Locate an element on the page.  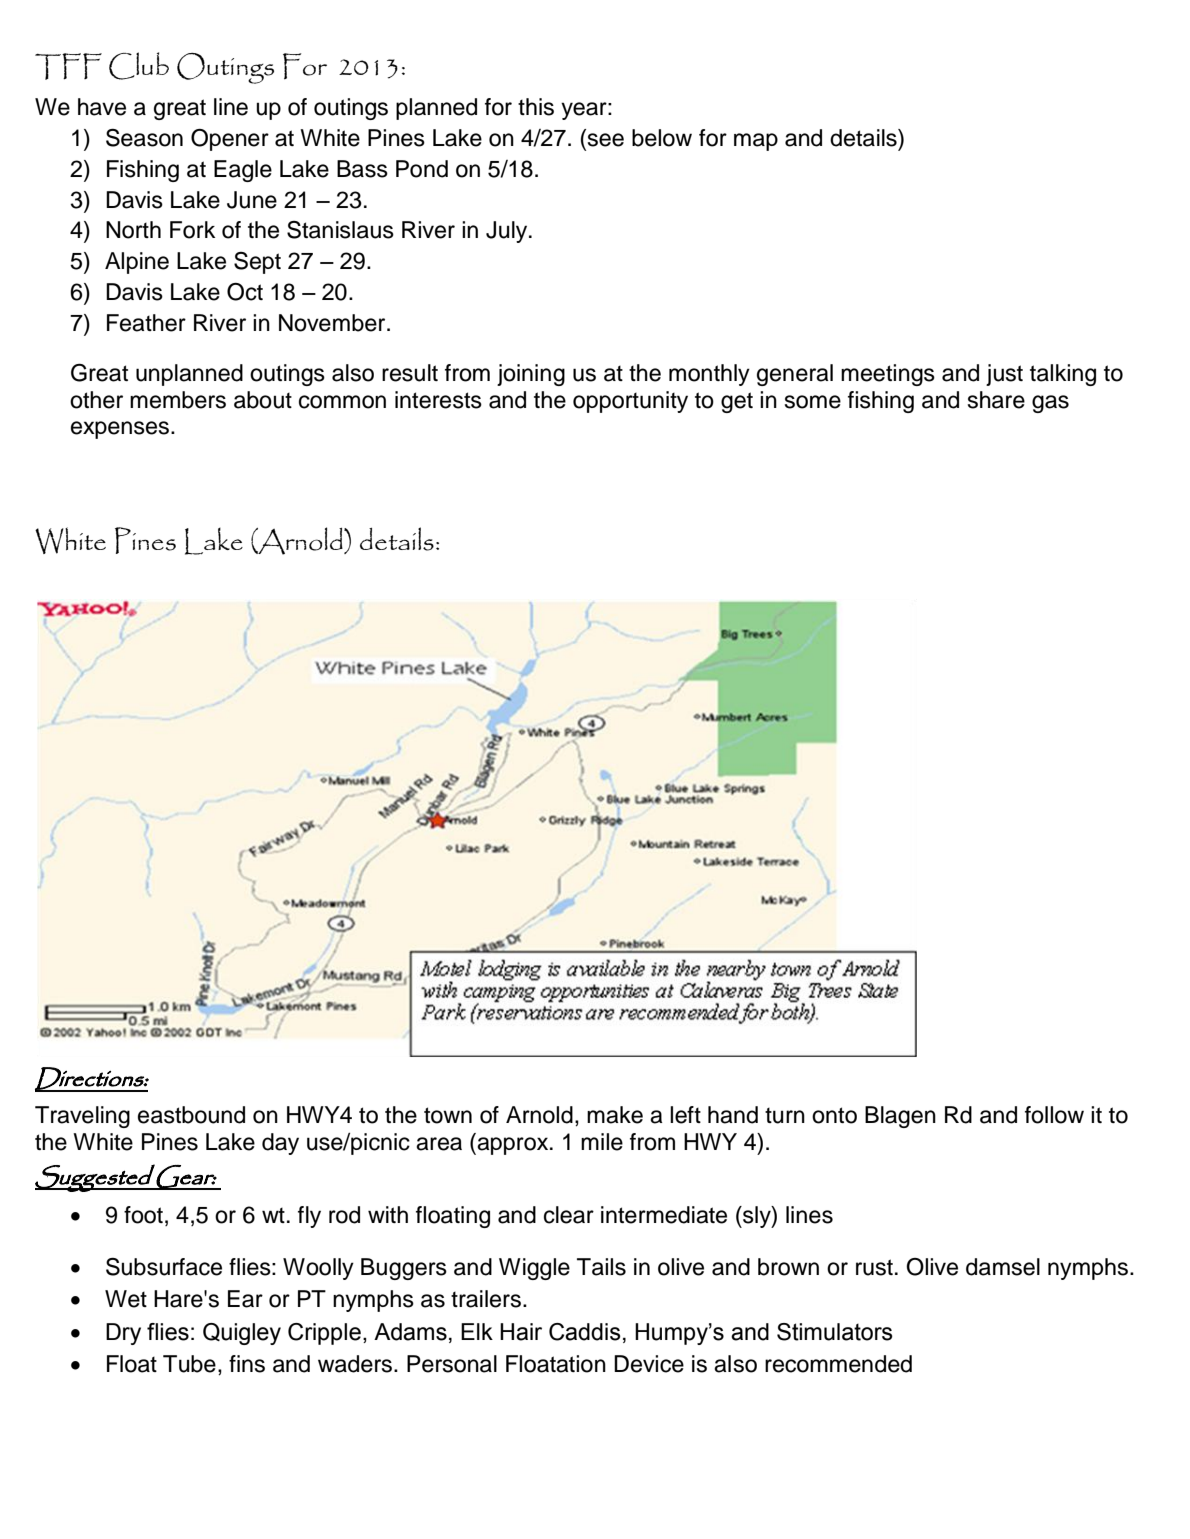
this is located at coordinates (536, 107).
